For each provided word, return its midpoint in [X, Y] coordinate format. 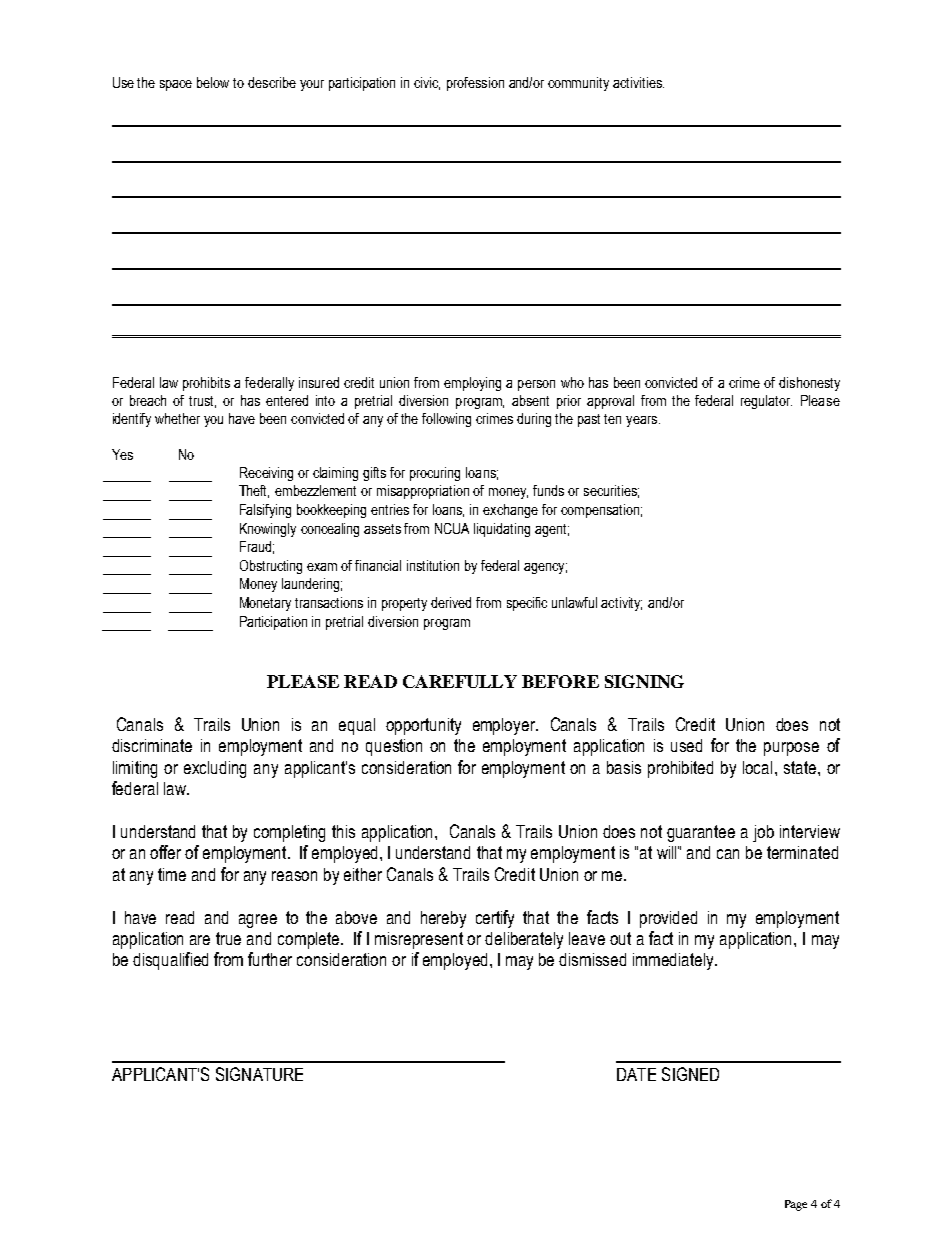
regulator [766, 402]
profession [475, 84]
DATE [636, 1074]
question [394, 747]
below [213, 82]
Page [796, 1205]
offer [165, 852]
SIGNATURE [259, 1074]
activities [638, 82]
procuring [435, 474]
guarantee [701, 833]
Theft [254, 491]
